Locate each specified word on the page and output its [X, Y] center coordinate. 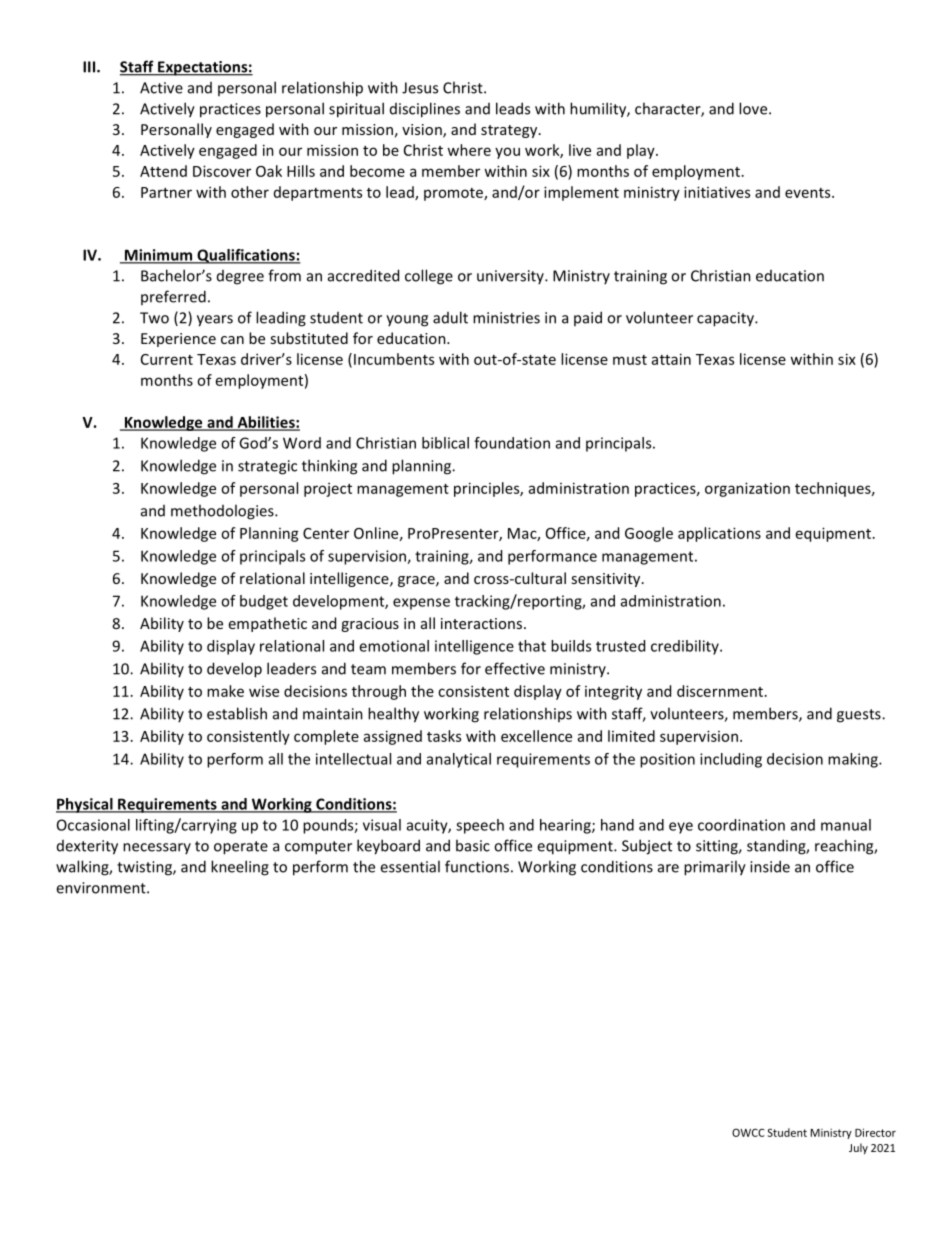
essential [410, 866]
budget [264, 602]
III [90, 67]
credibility [686, 647]
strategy [510, 131]
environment [102, 888]
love [754, 108]
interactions [481, 623]
